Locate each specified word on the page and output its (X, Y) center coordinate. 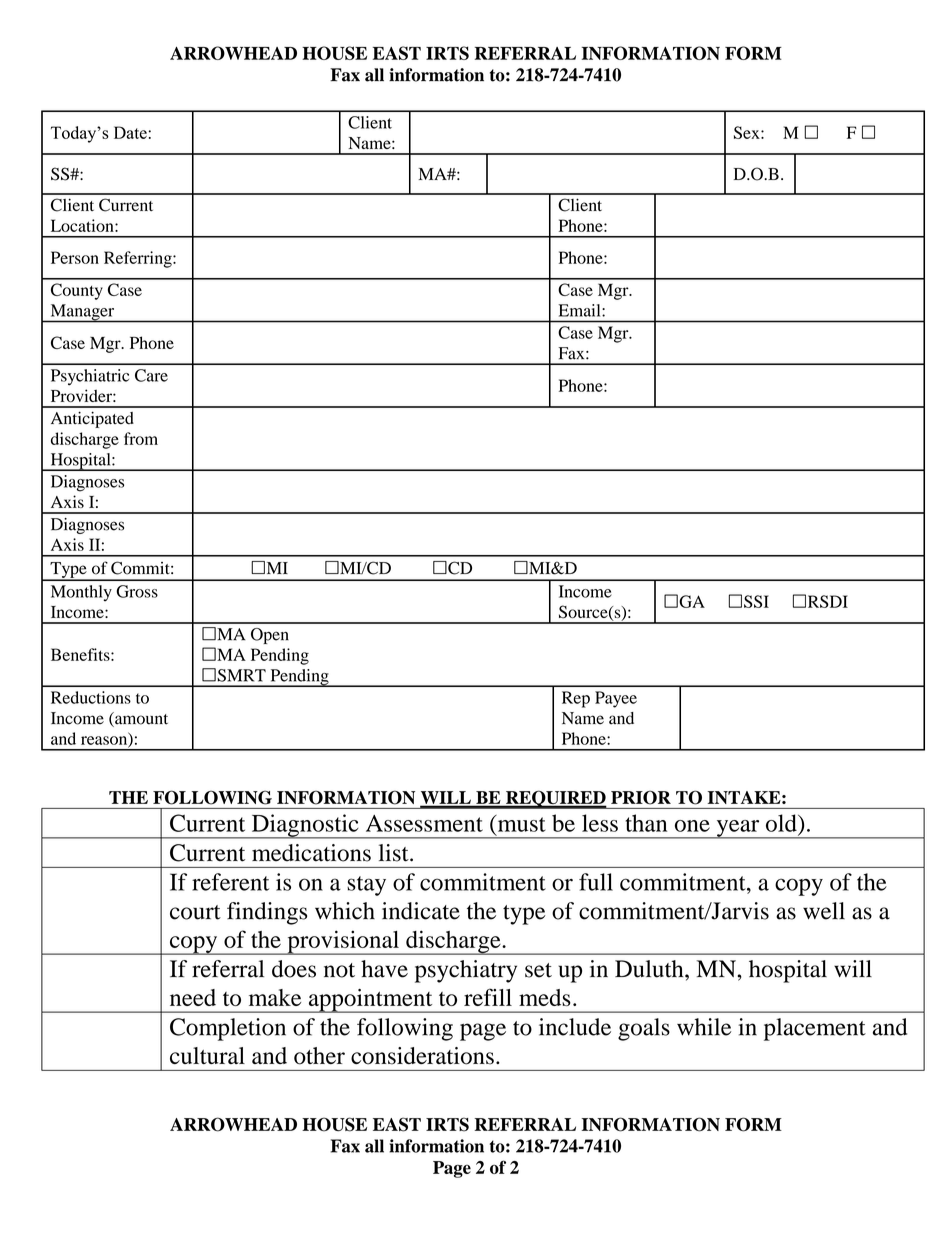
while (704, 1027)
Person (75, 257)
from (141, 438)
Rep (576, 699)
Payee (616, 699)
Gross (137, 591)
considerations (422, 1056)
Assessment (424, 823)
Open (270, 636)
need (193, 997)
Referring (139, 259)
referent (230, 882)
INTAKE (745, 797)
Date (130, 132)
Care (151, 375)
